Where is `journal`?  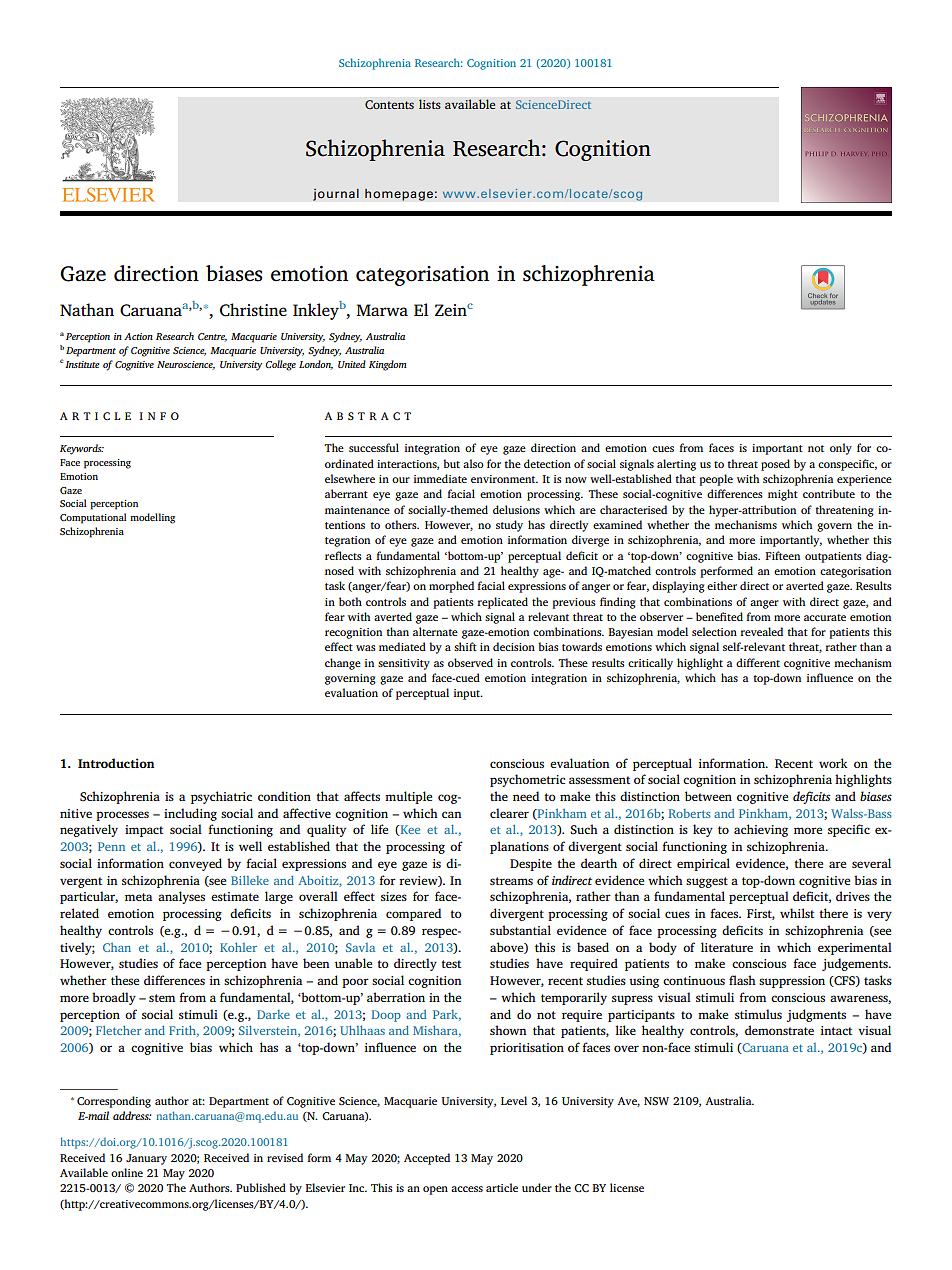 journal is located at coordinates (336, 194).
